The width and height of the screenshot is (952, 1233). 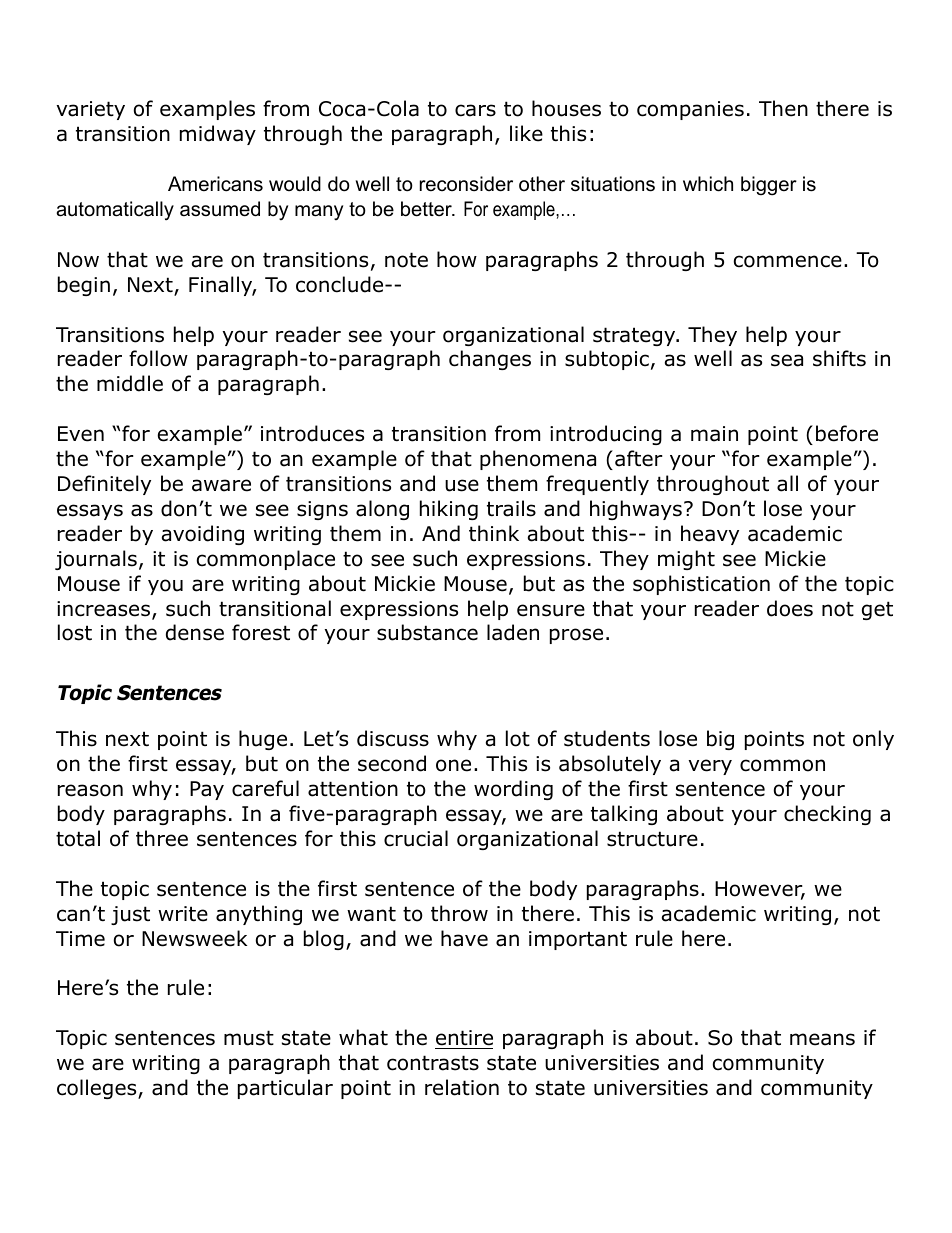 I want to click on must, so click(x=249, y=1038).
